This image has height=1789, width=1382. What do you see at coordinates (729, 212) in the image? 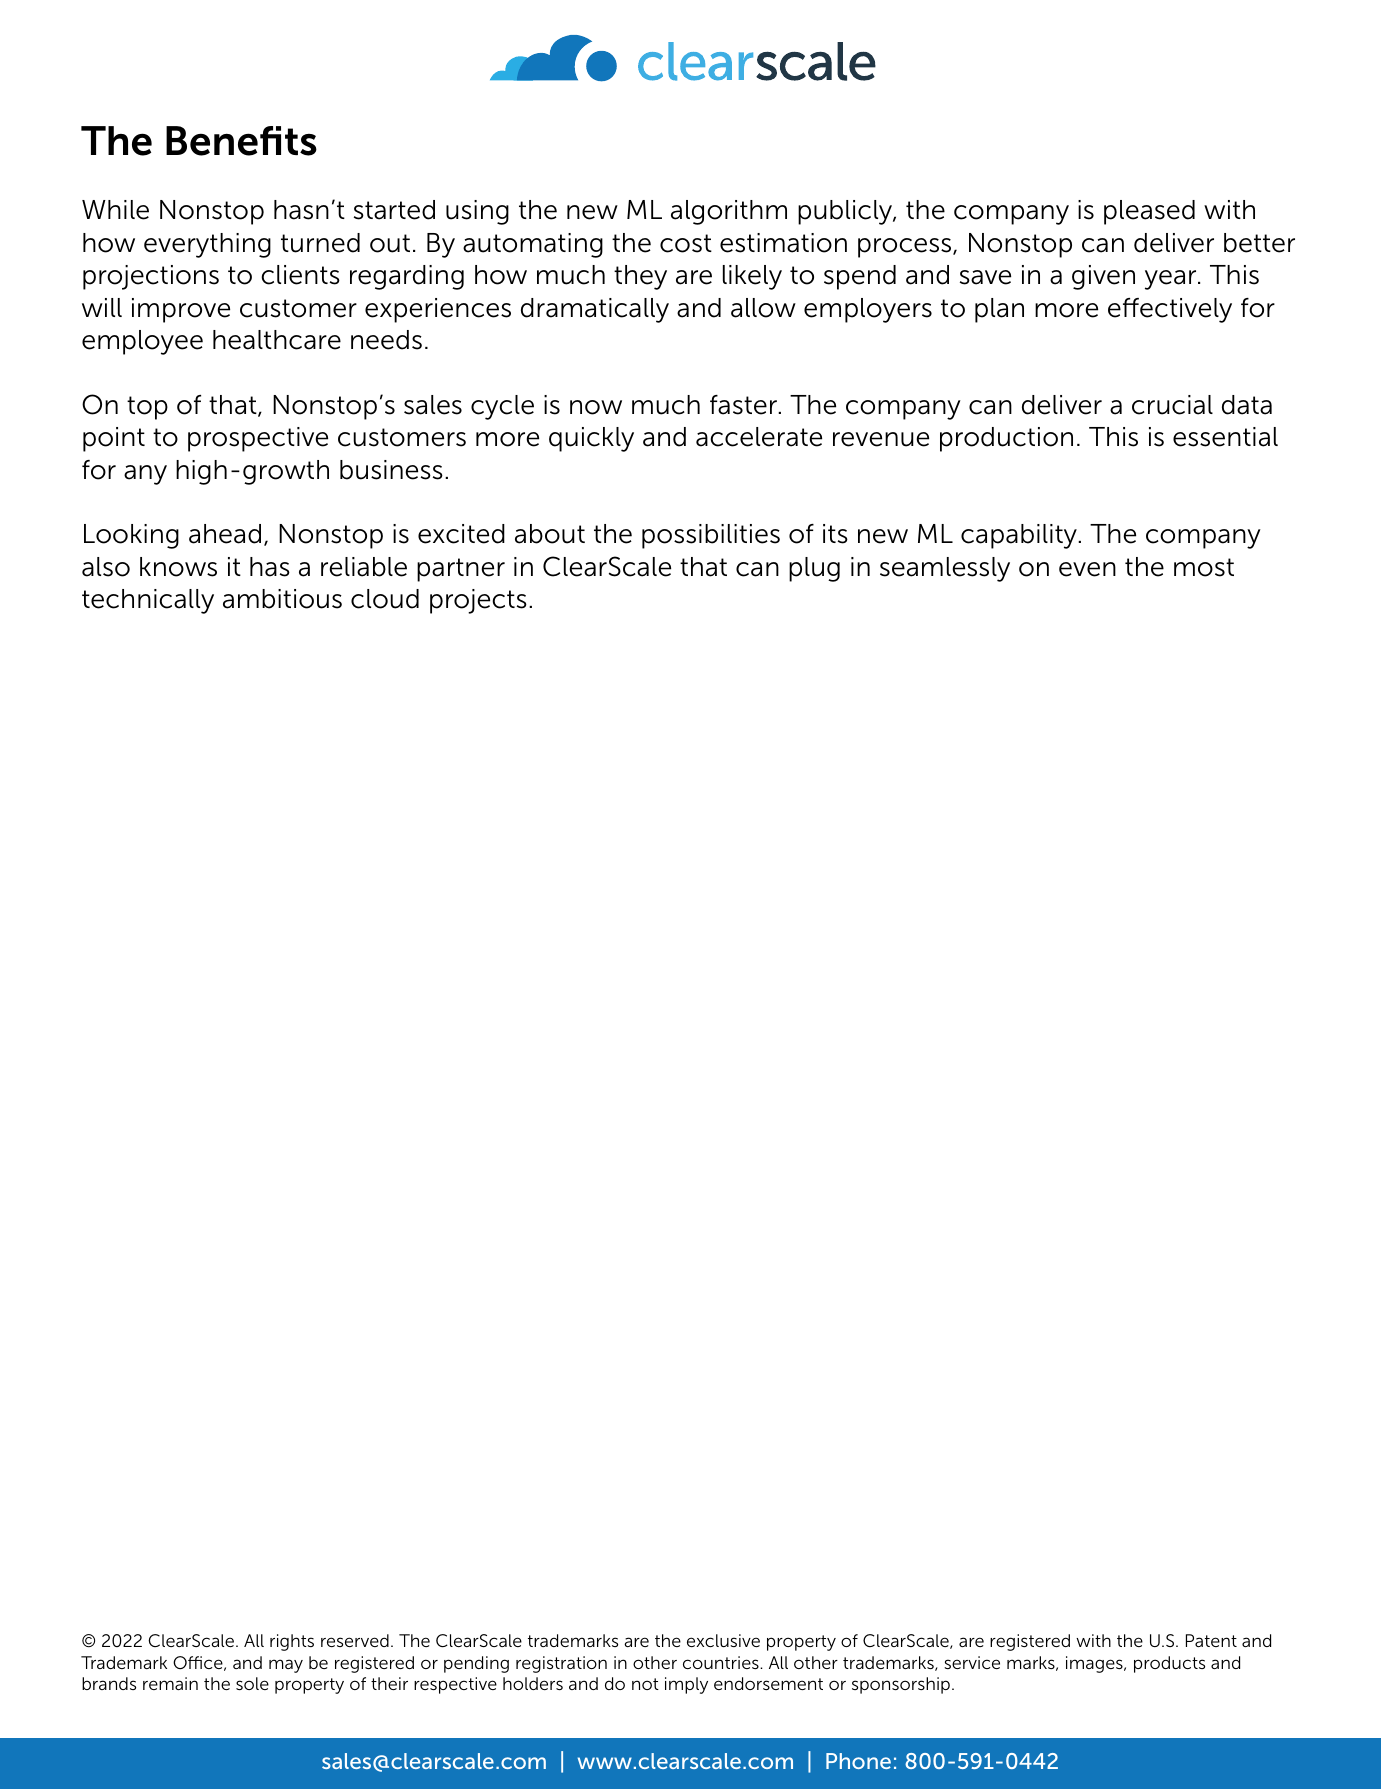
I see `algorithm` at bounding box center [729, 212].
